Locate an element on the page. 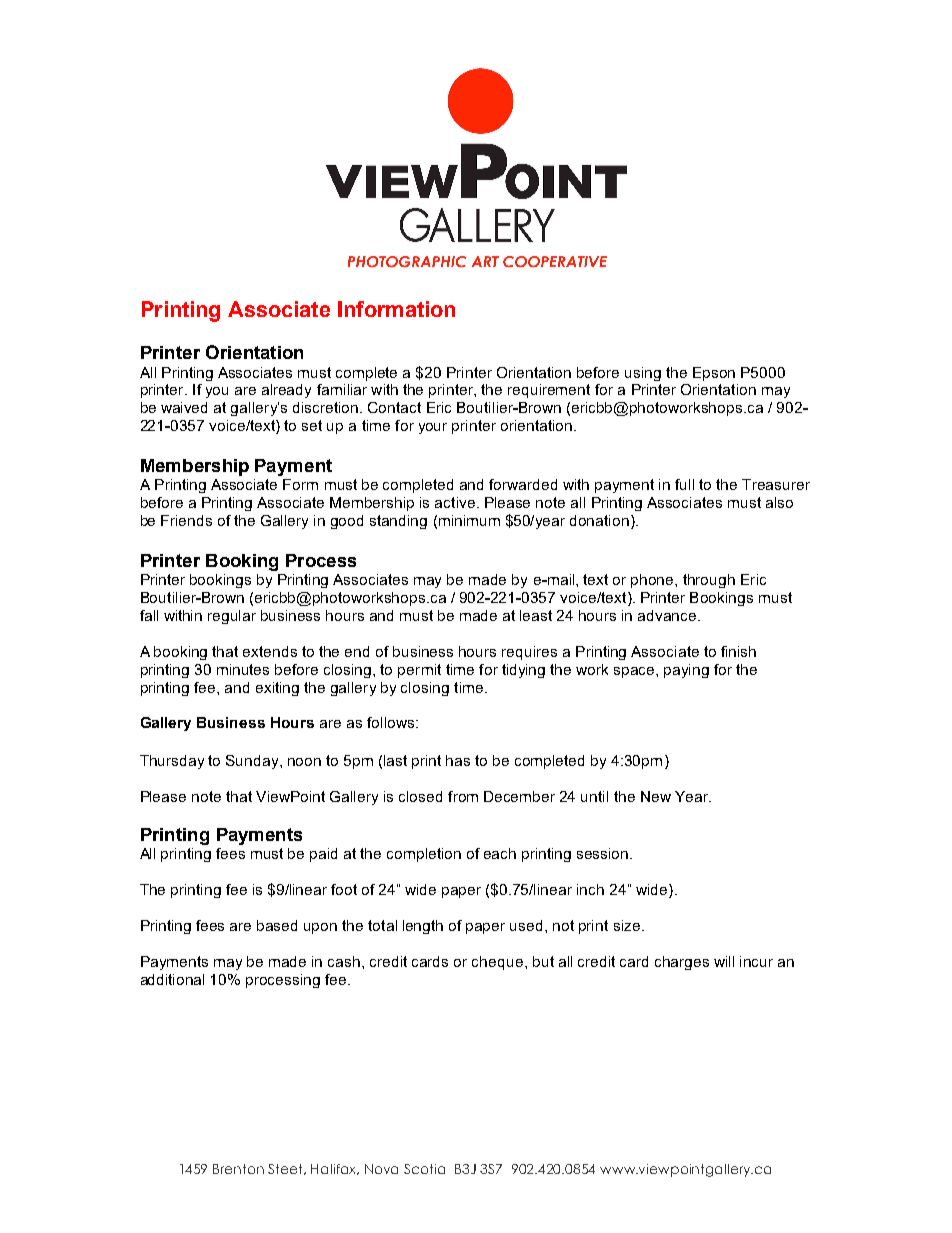 The width and height of the document is (952, 1233). your is located at coordinates (433, 428).
